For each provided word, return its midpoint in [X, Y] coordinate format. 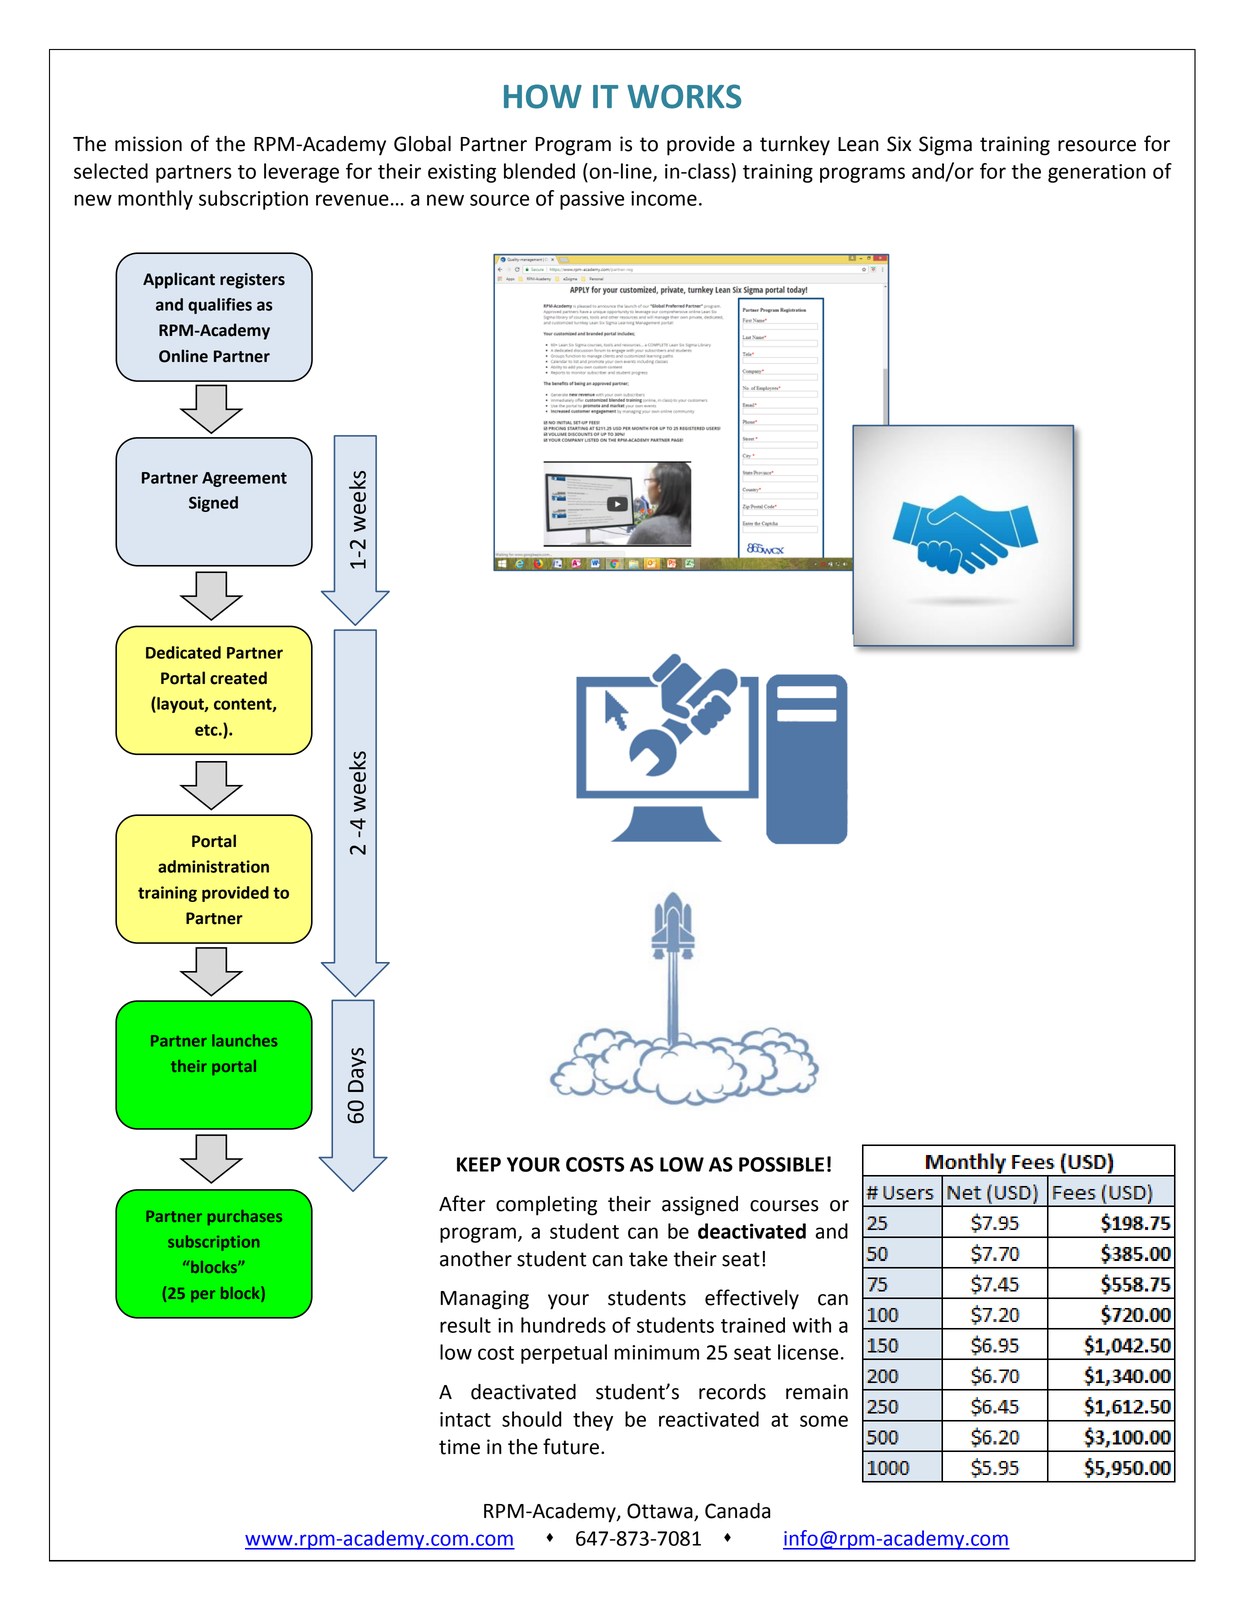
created [238, 678]
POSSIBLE [781, 1164]
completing [546, 1206]
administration [213, 866]
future [571, 1446]
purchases [245, 1217]
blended [539, 171]
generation [1097, 173]
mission [148, 144]
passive [592, 200]
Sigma [945, 146]
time [459, 1447]
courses [784, 1206]
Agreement [244, 479]
